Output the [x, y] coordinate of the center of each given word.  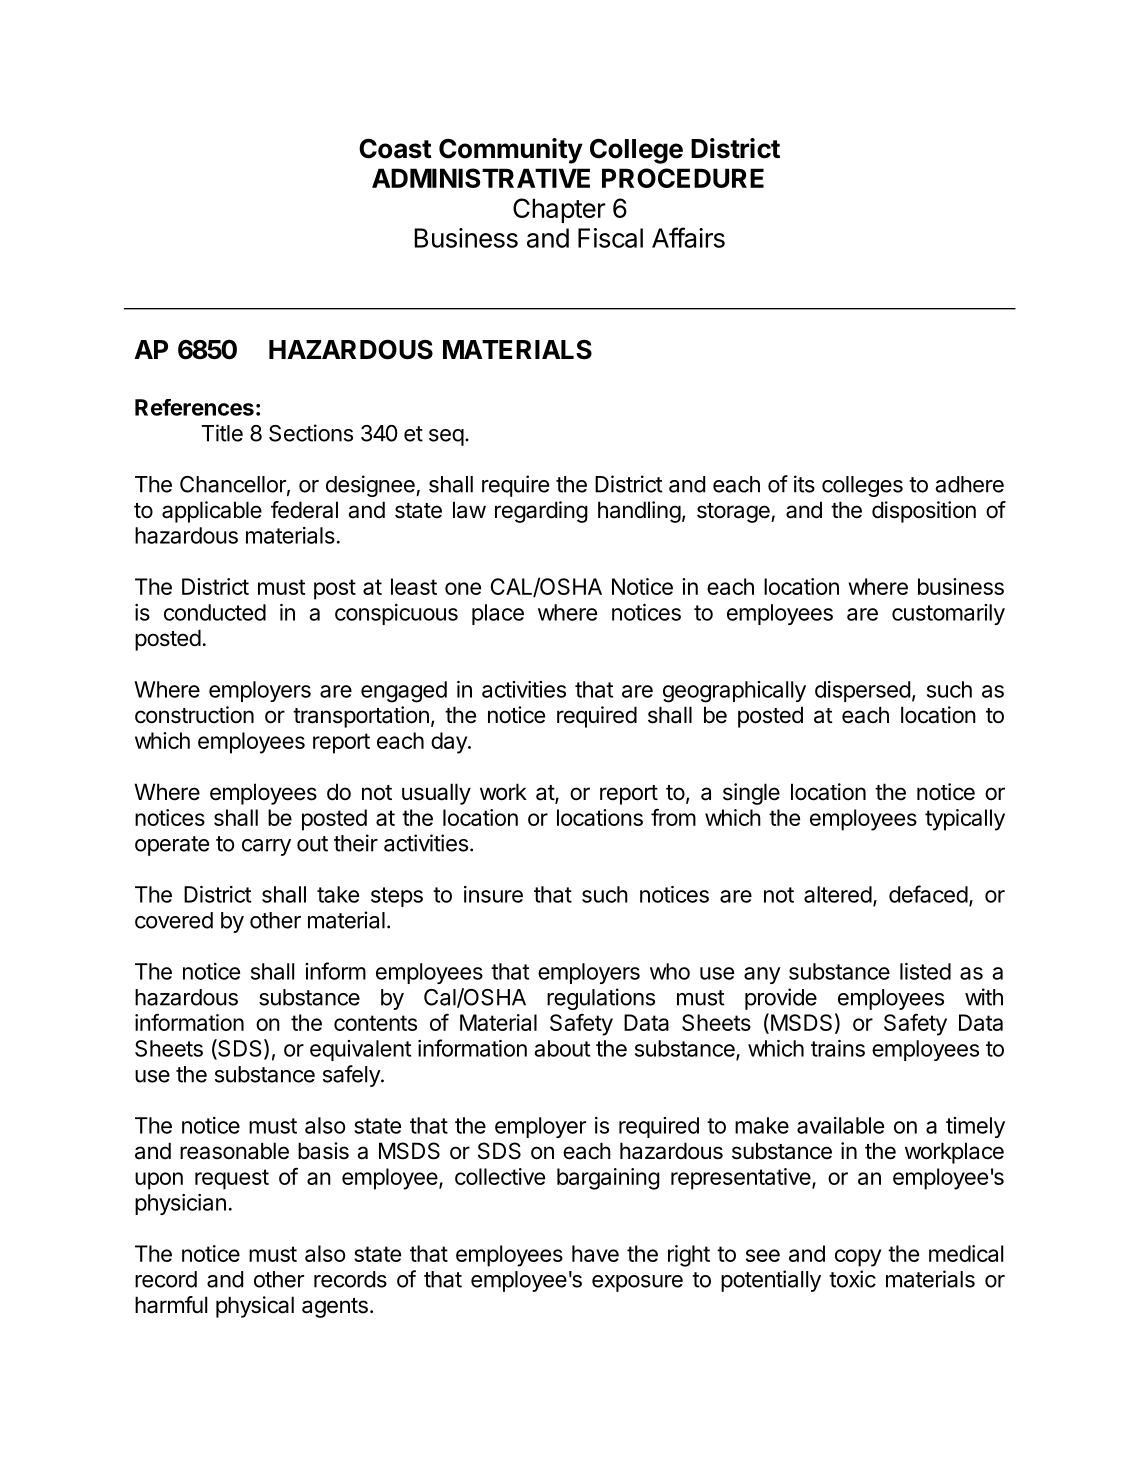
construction [194, 715]
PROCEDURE [683, 178]
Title [222, 433]
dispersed [862, 691]
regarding [541, 512]
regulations [601, 999]
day [450, 743]
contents [375, 1023]
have [595, 1253]
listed [925, 971]
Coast [395, 148]
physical [255, 1307]
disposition [924, 512]
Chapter [559, 210]
